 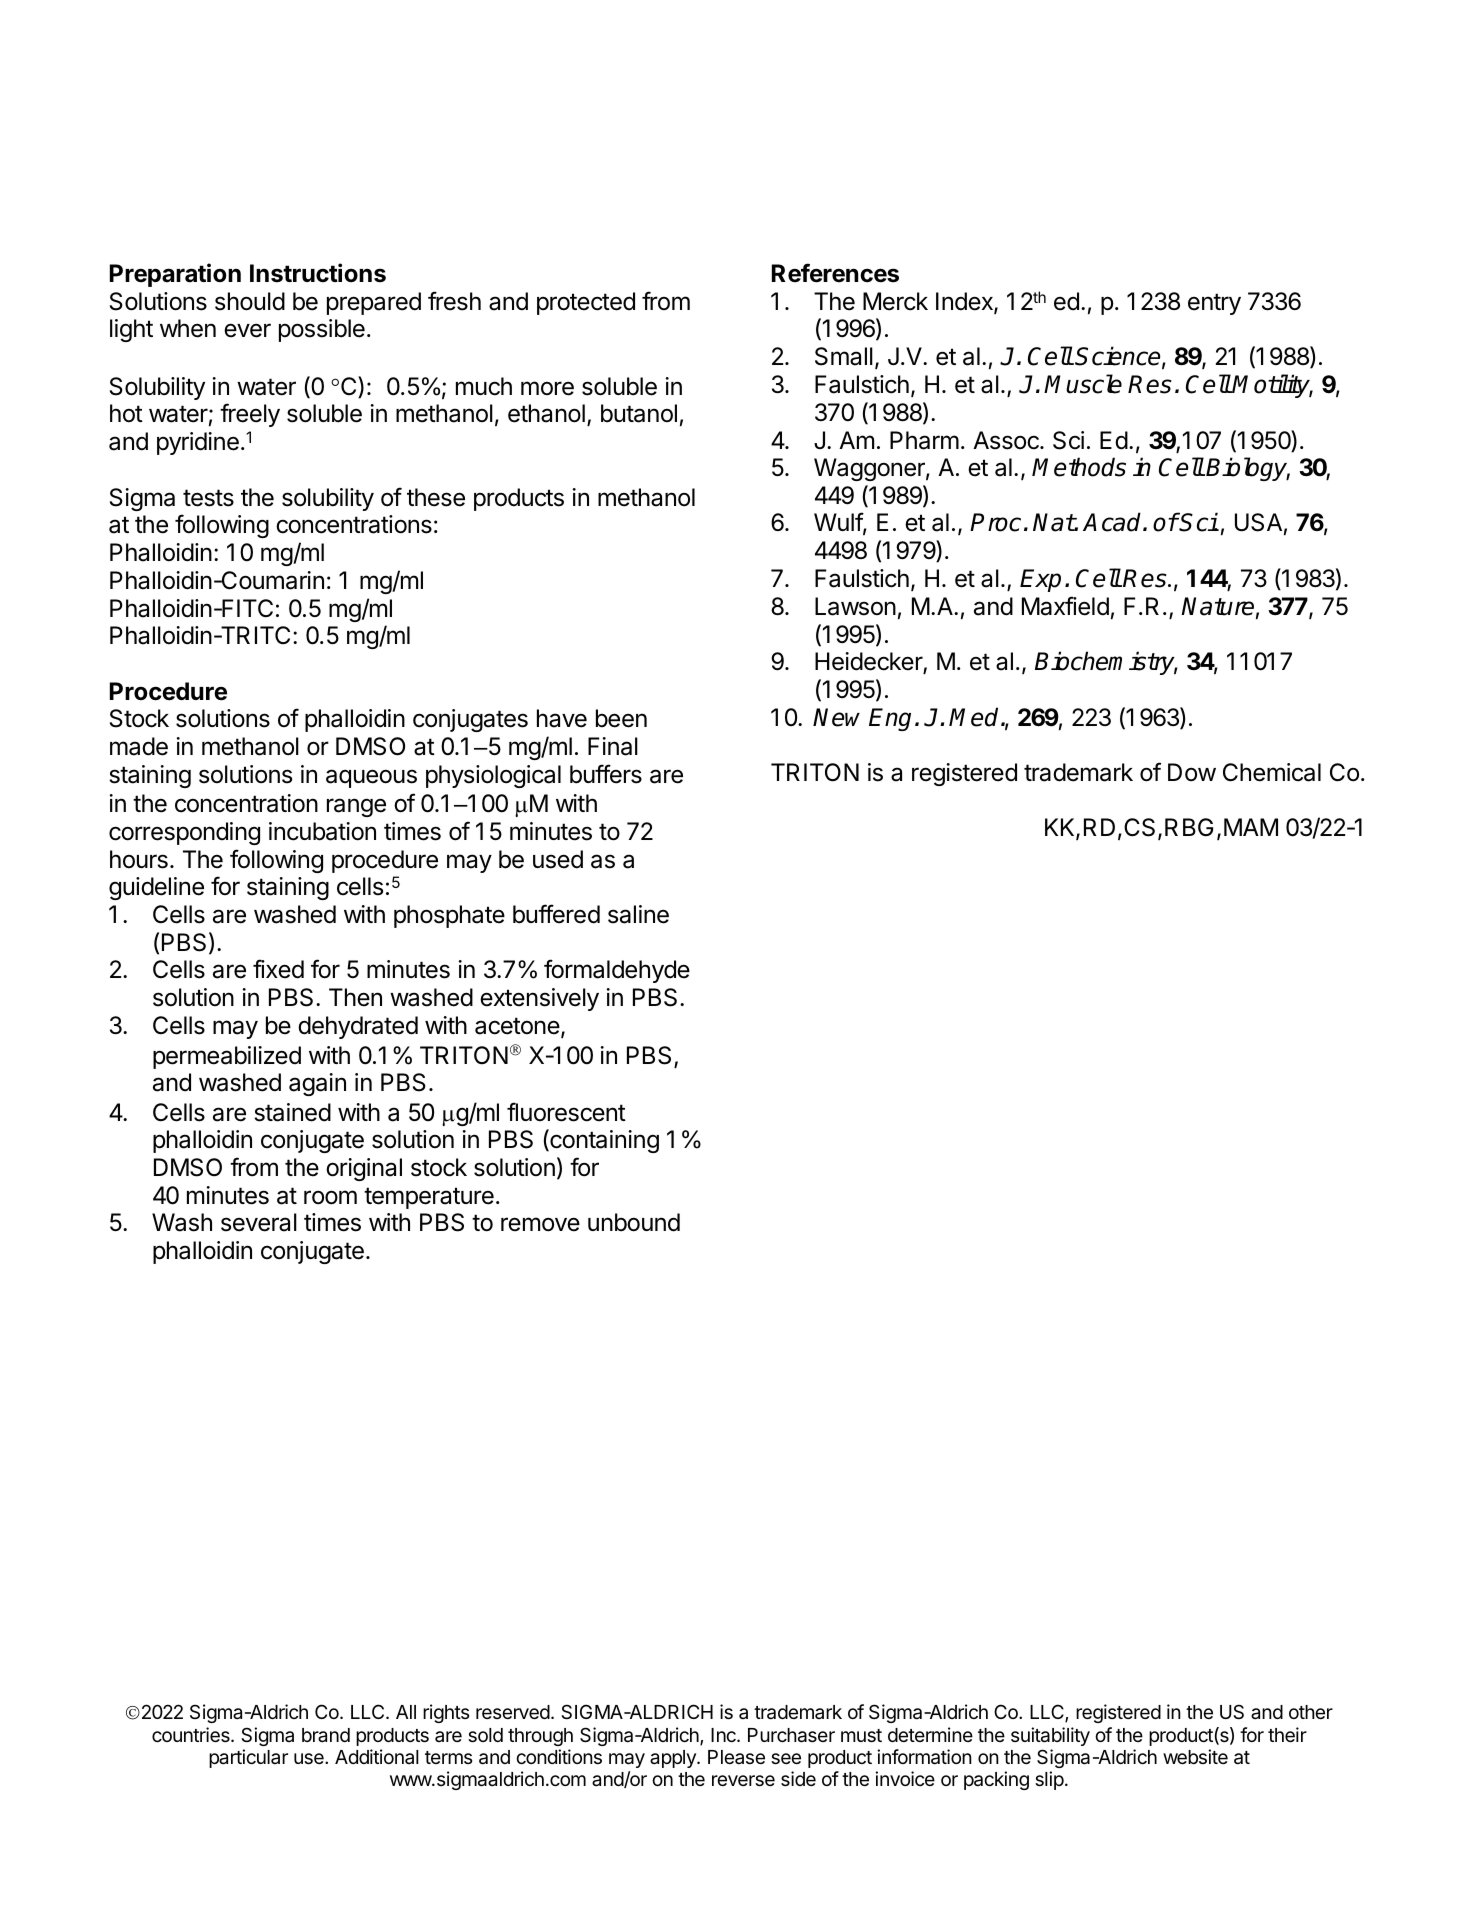 I want to click on formaldehyde, so click(x=617, y=971).
